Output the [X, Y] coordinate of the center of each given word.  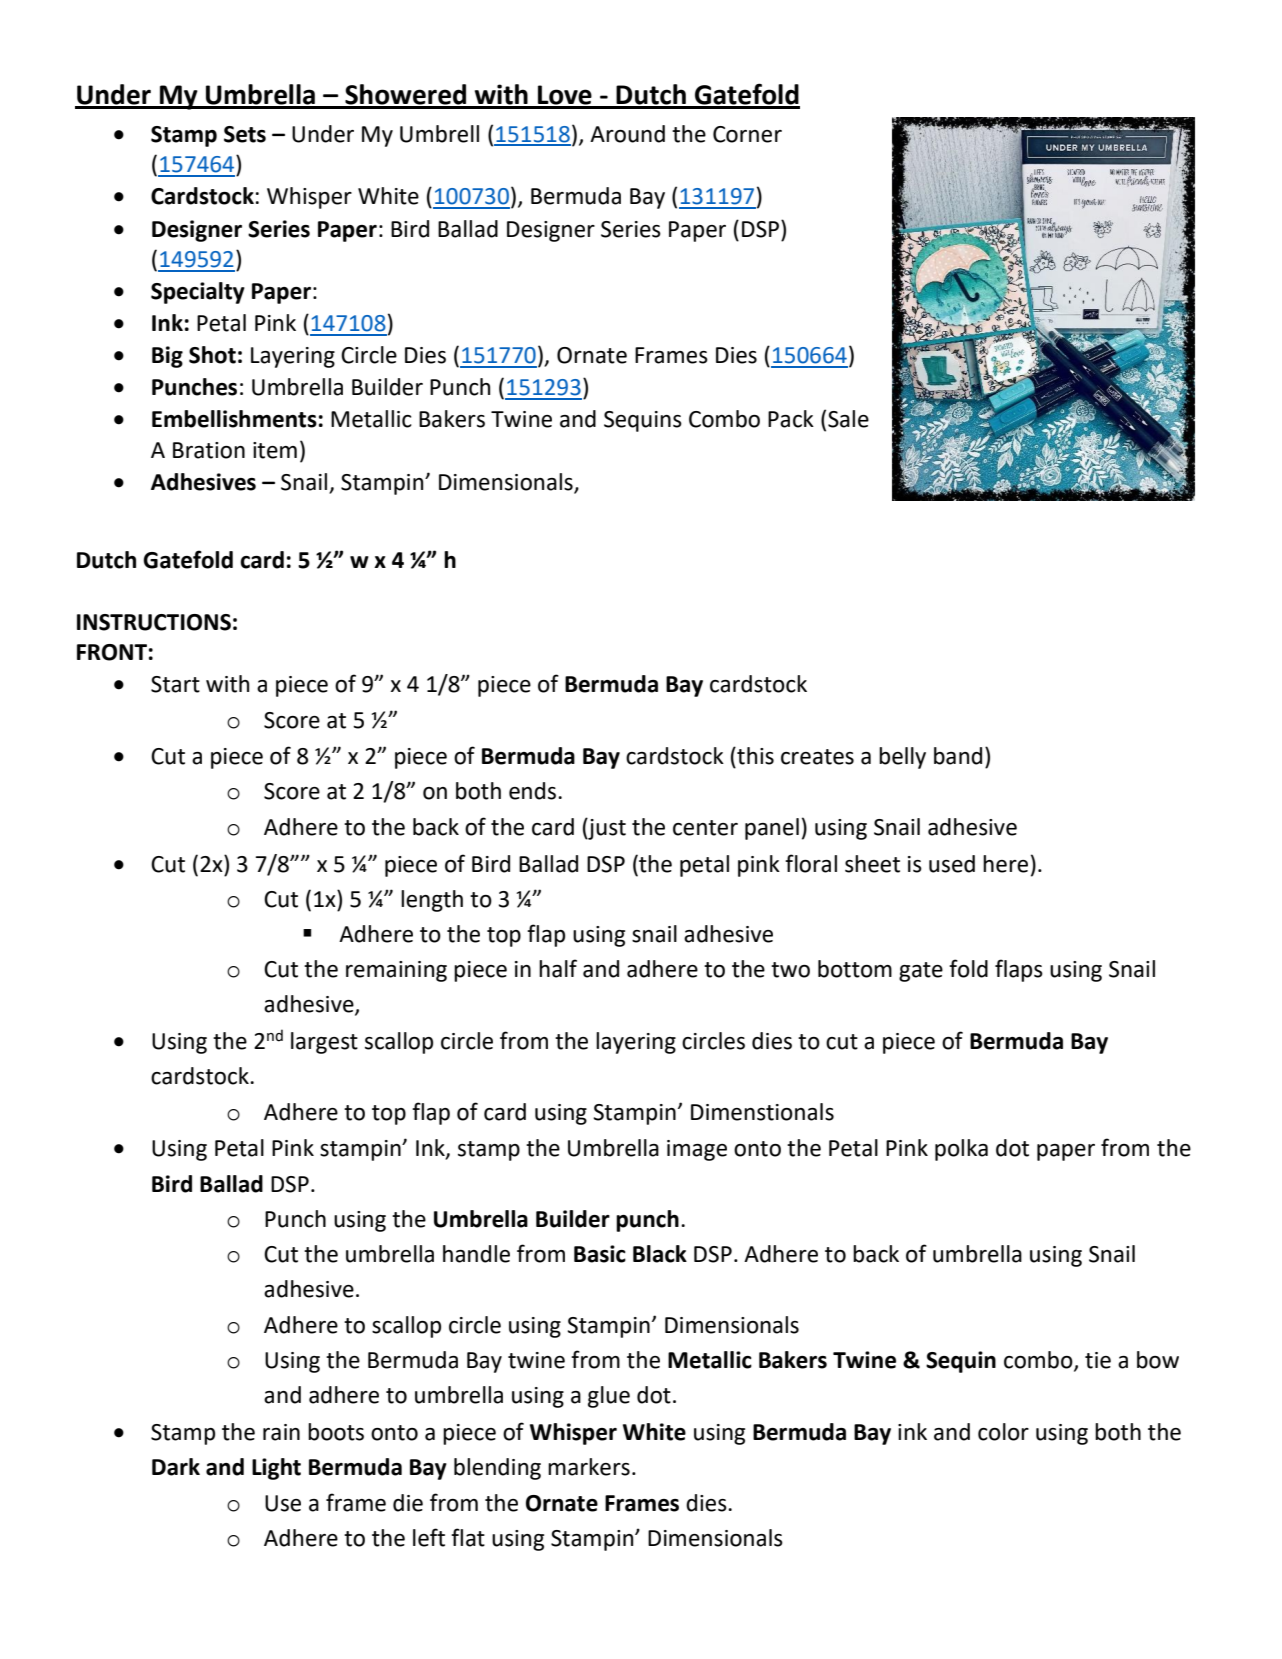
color [1003, 1432]
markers [589, 1467]
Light [276, 1469]
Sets [245, 134]
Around [627, 134]
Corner [747, 134]
